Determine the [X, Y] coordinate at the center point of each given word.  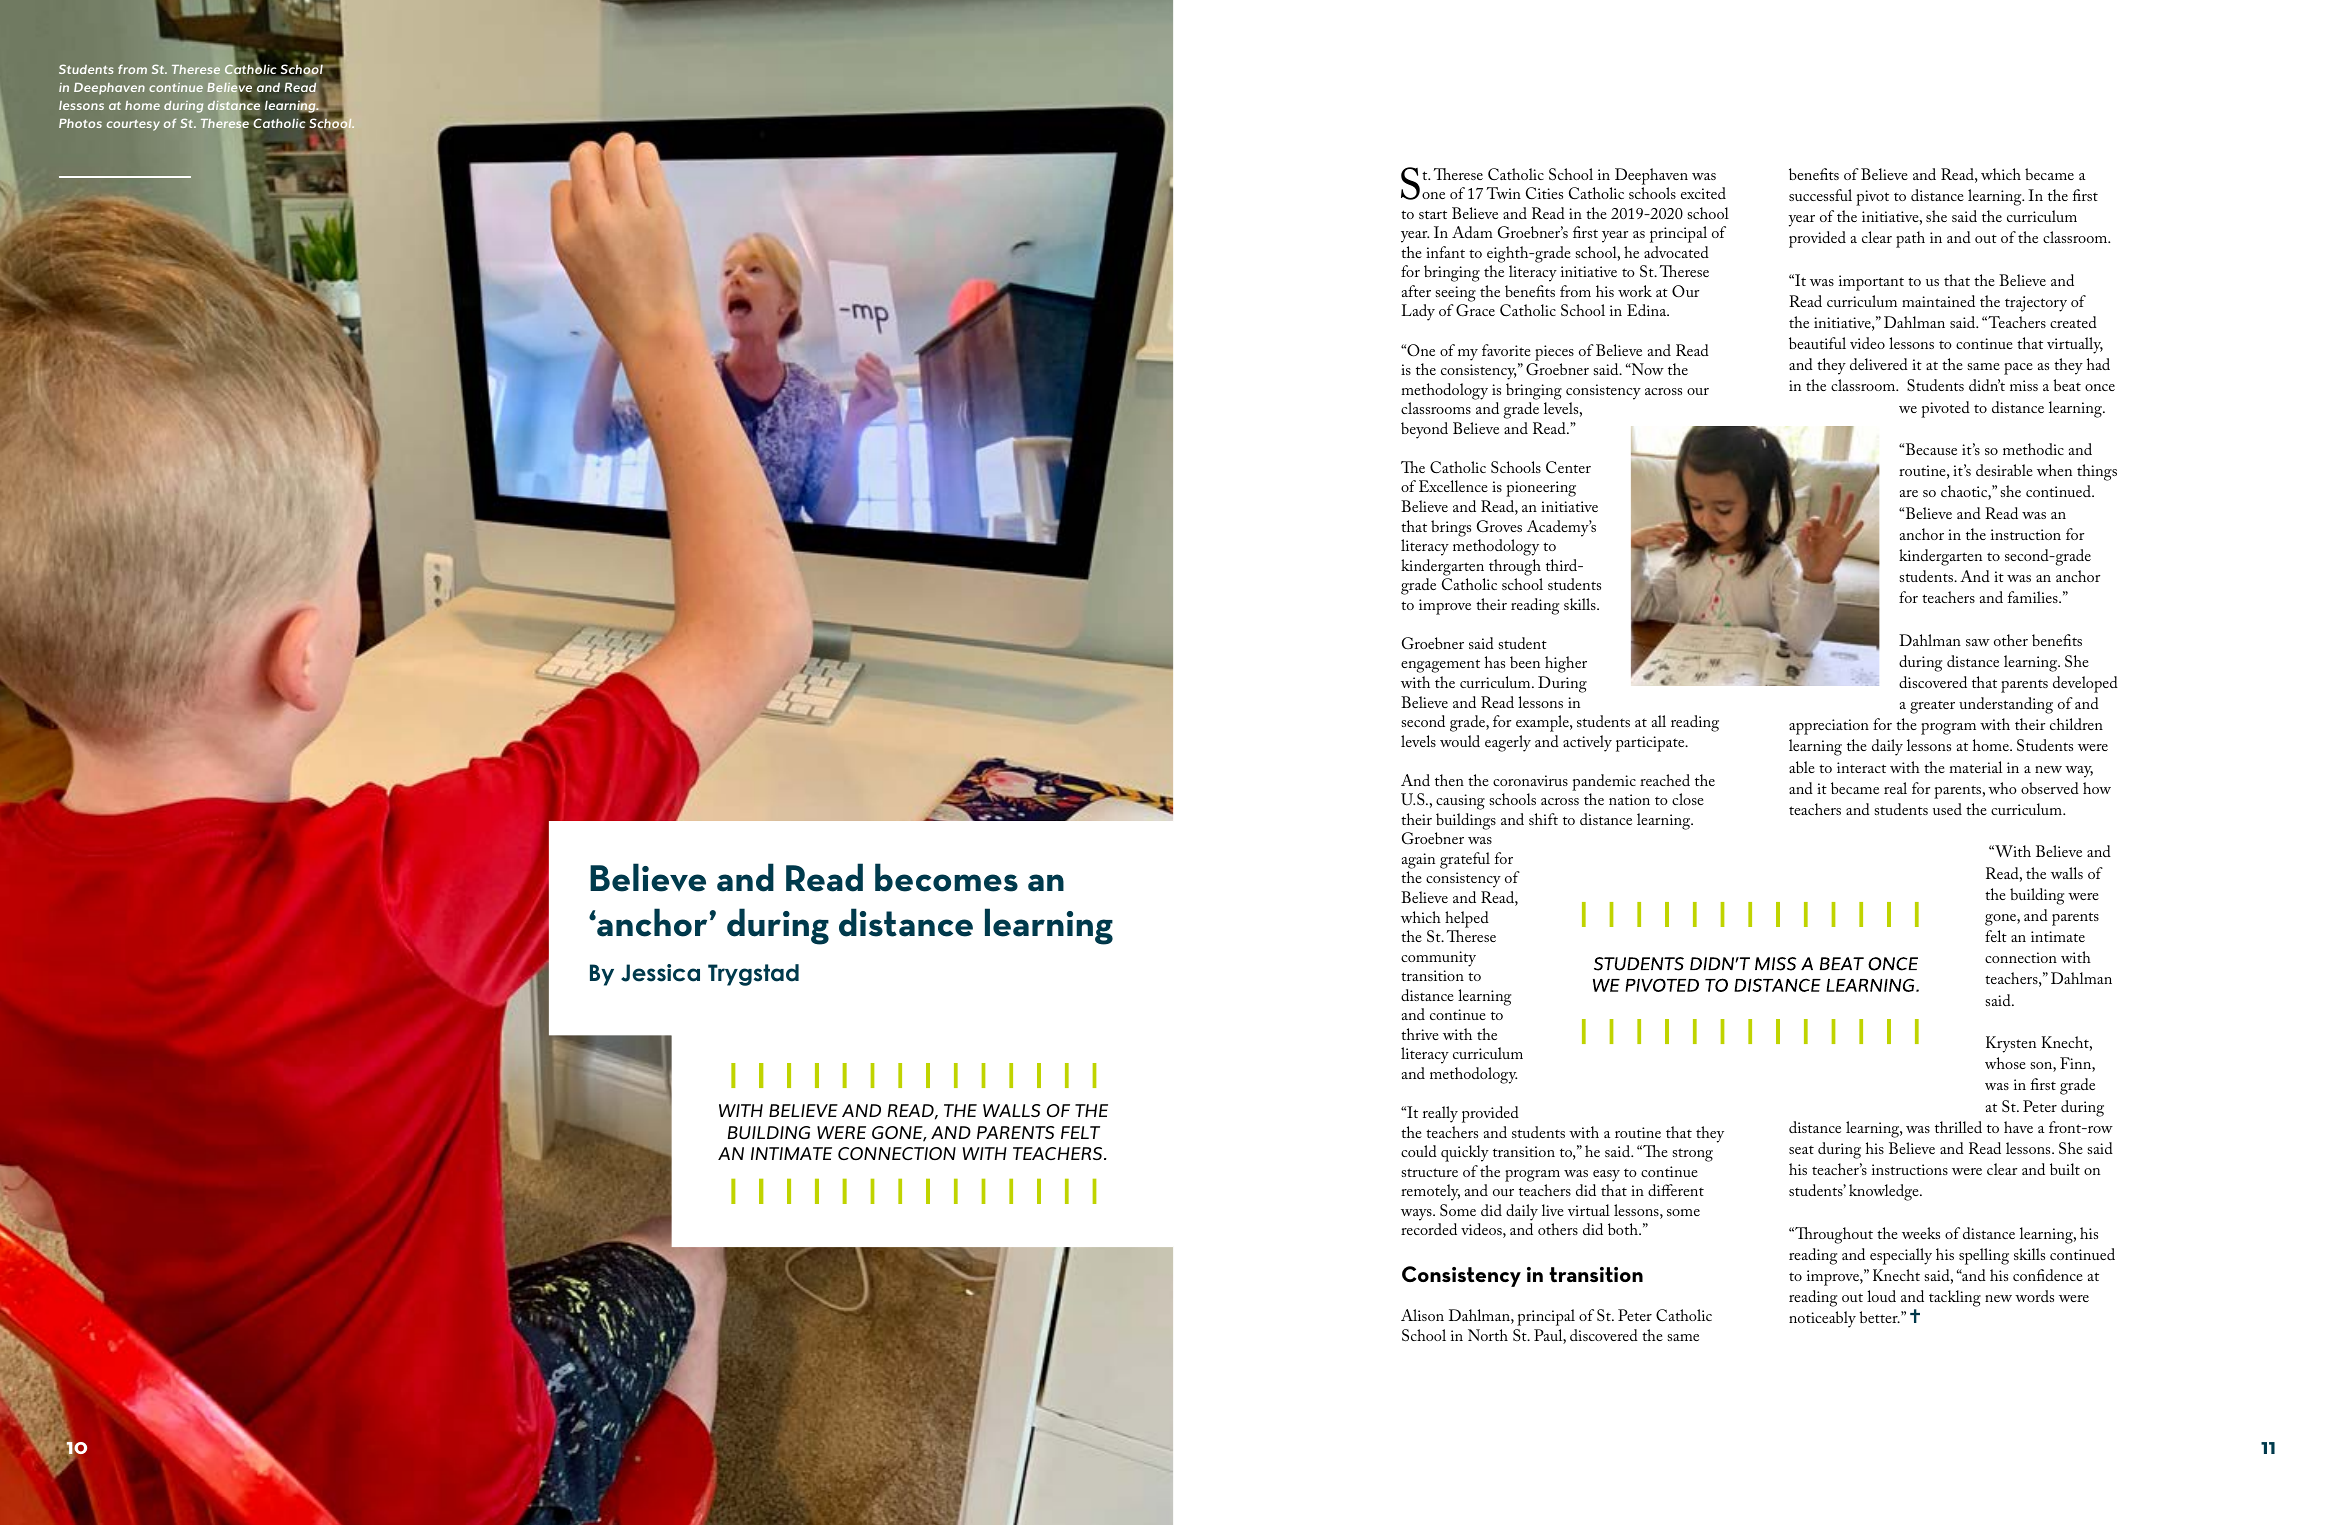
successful [1820, 195]
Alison [1422, 1315]
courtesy [133, 125]
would [1460, 741]
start [1433, 214]
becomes [946, 877]
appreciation [1829, 727]
